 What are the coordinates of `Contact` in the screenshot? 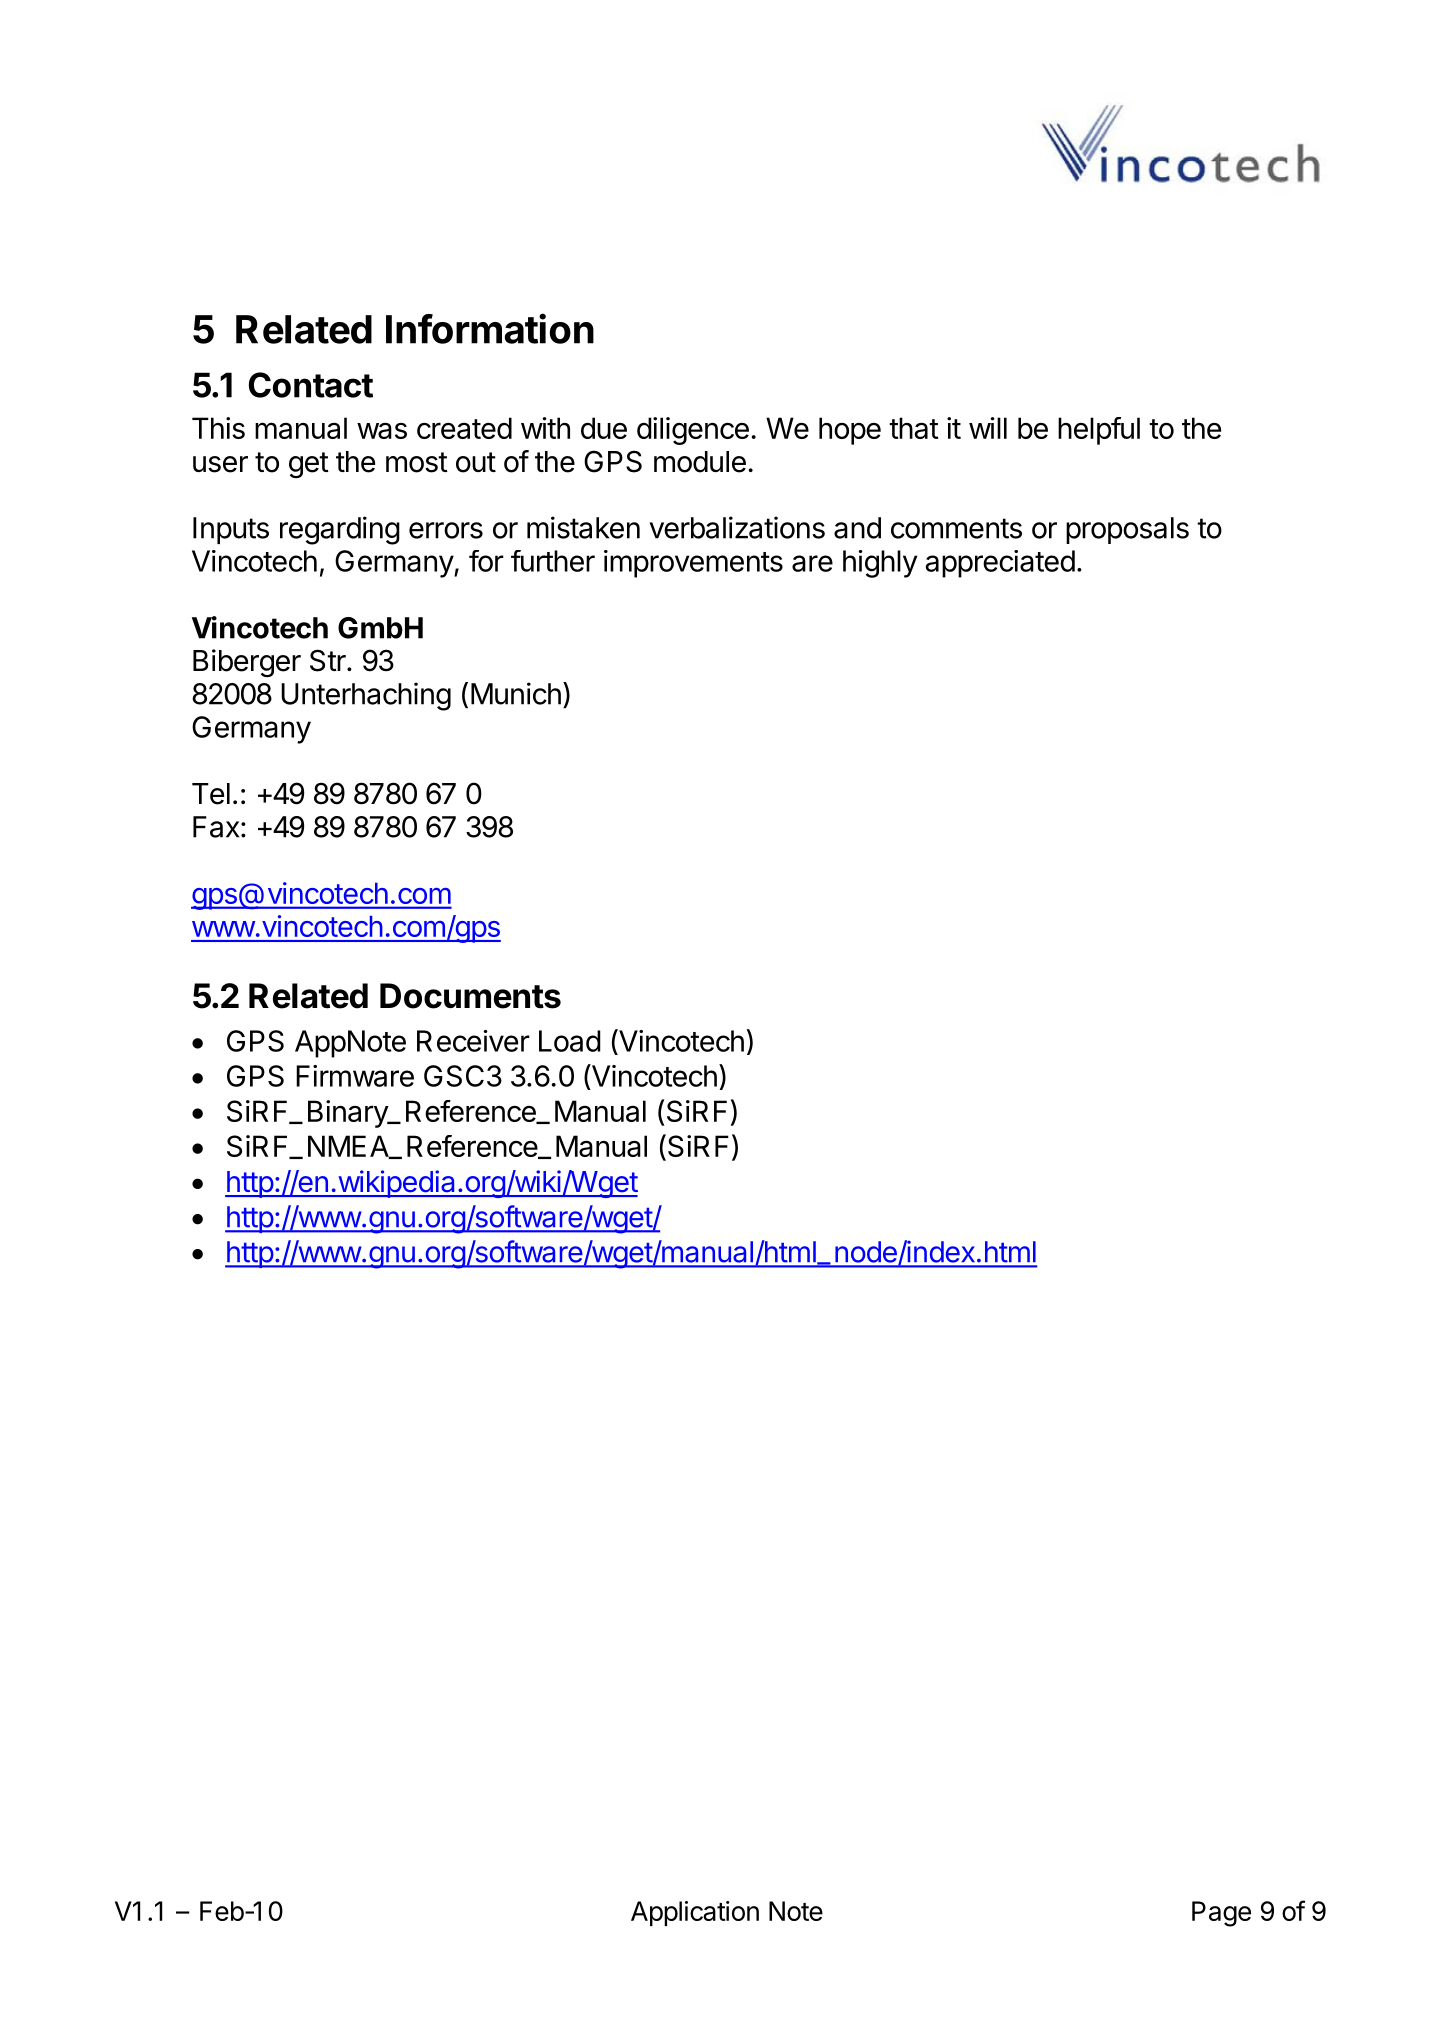 It's located at (311, 385).
